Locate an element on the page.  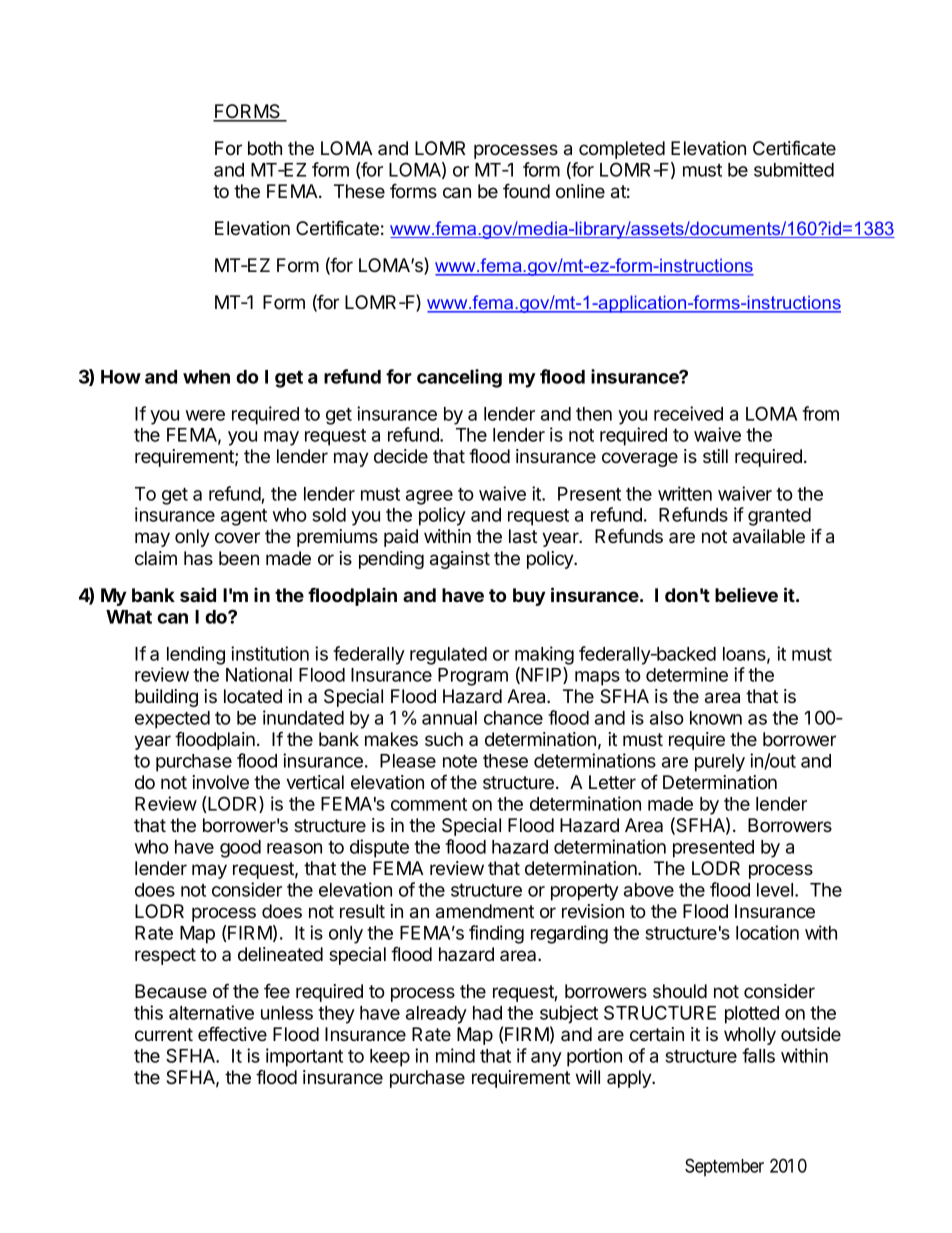
involve is located at coordinates (220, 782).
